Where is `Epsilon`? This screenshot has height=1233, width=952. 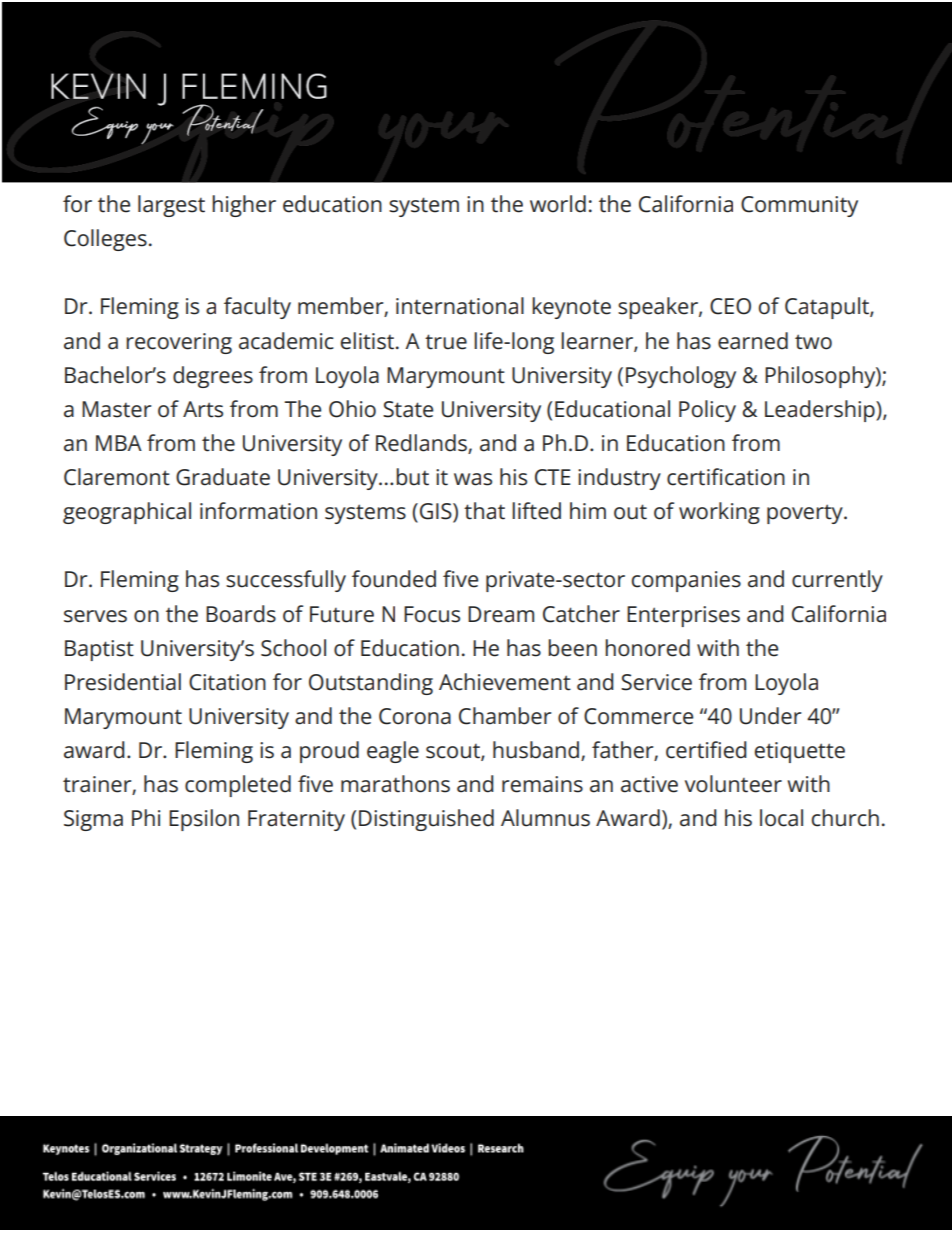 Epsilon is located at coordinates (204, 820).
